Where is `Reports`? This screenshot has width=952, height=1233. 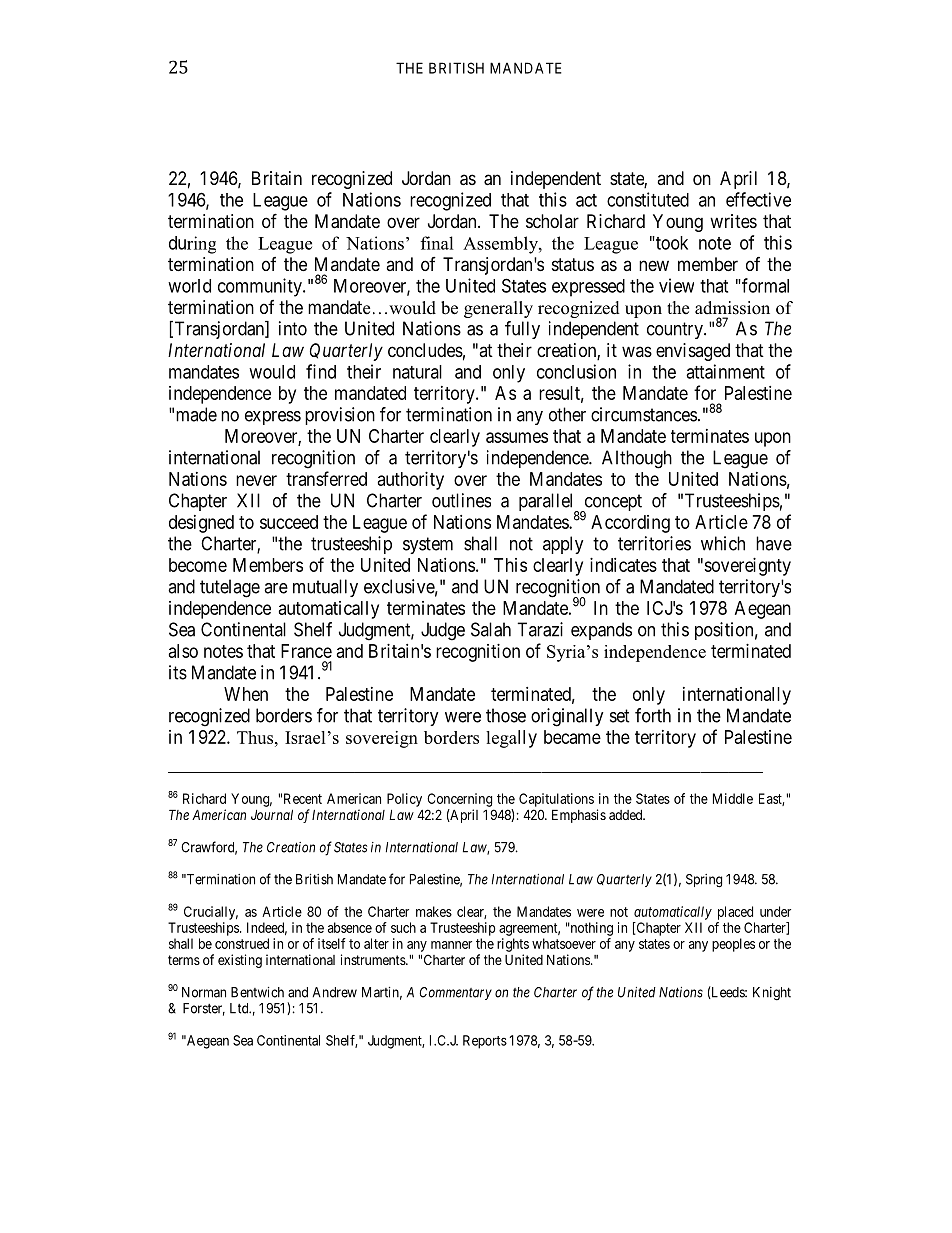
Reports is located at coordinates (485, 1042).
